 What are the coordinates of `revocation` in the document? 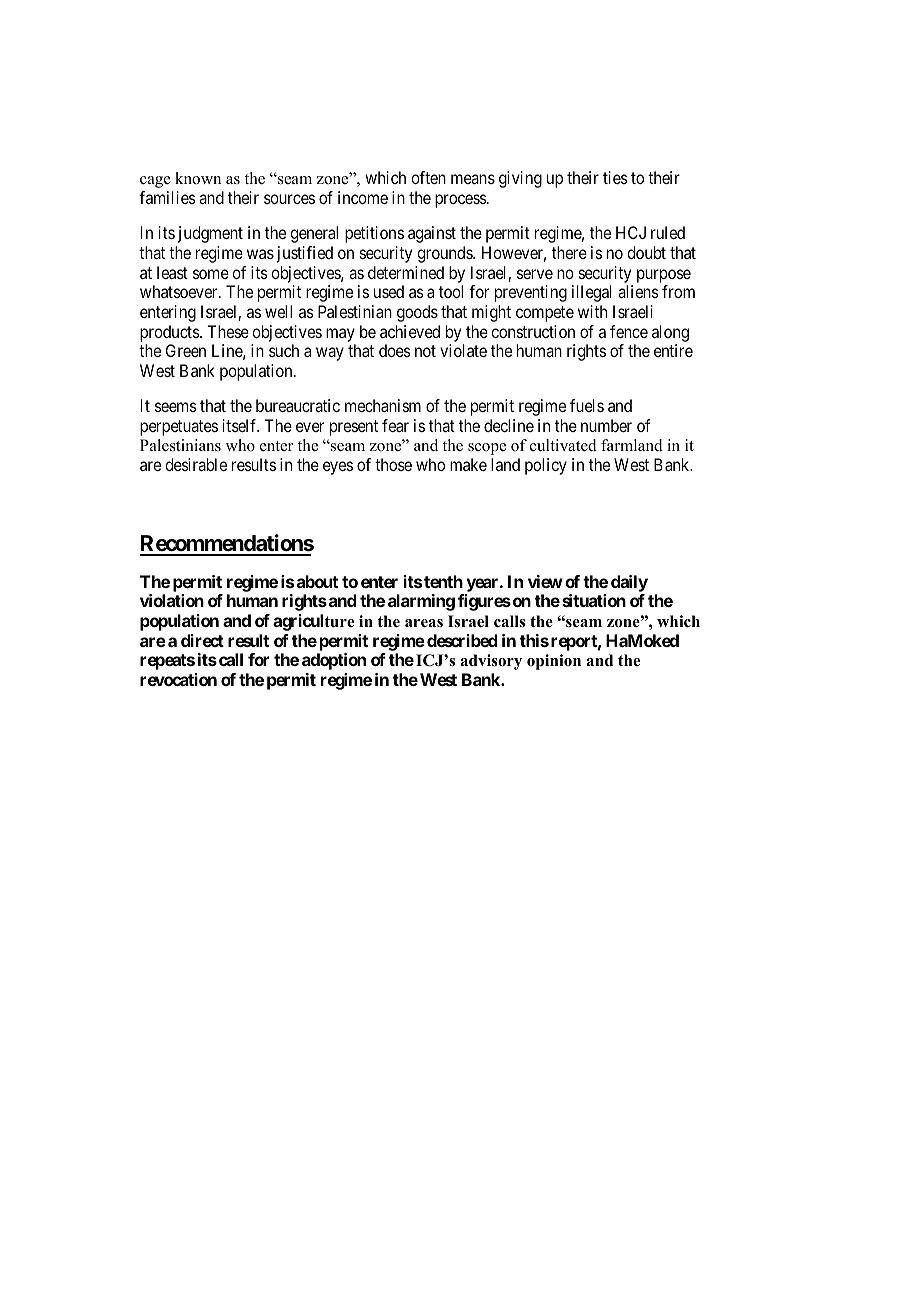 It's located at (178, 679).
